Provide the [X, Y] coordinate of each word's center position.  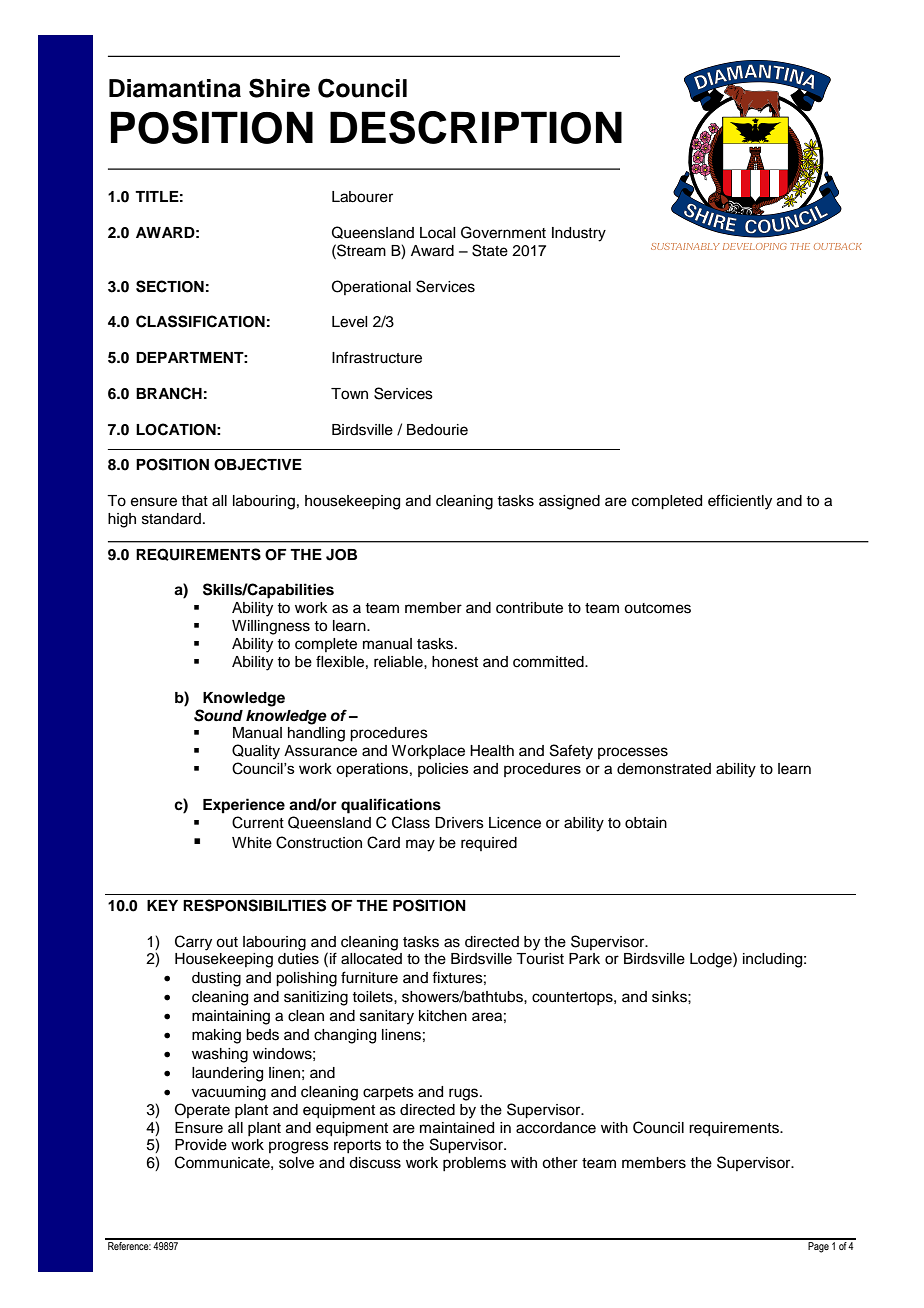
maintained [457, 1128]
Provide [201, 1145]
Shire [279, 88]
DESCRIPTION [476, 127]
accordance [556, 1128]
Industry [579, 234]
